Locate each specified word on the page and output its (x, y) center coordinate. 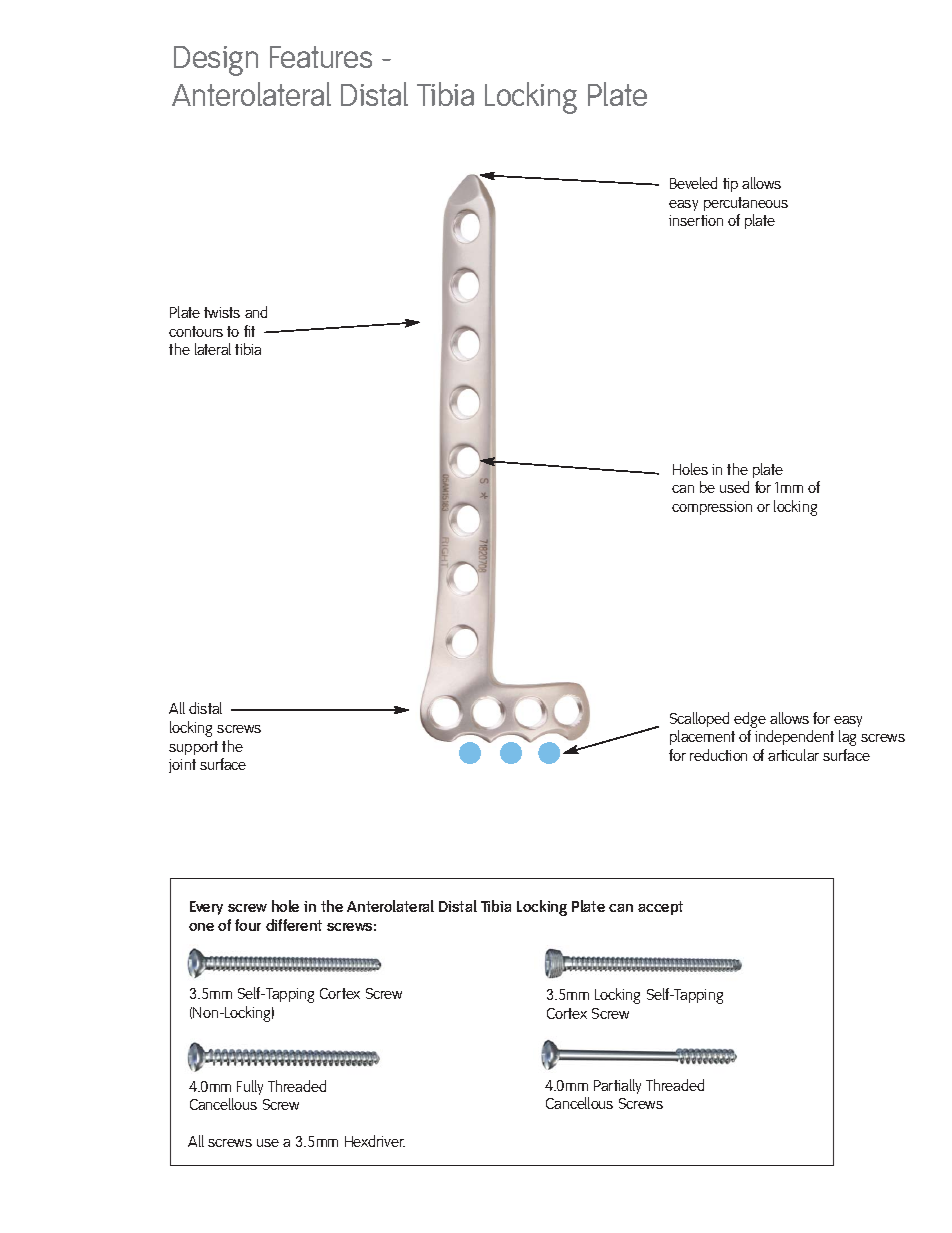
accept (660, 908)
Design (216, 61)
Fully (250, 1087)
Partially (617, 1086)
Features (321, 57)
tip (730, 185)
